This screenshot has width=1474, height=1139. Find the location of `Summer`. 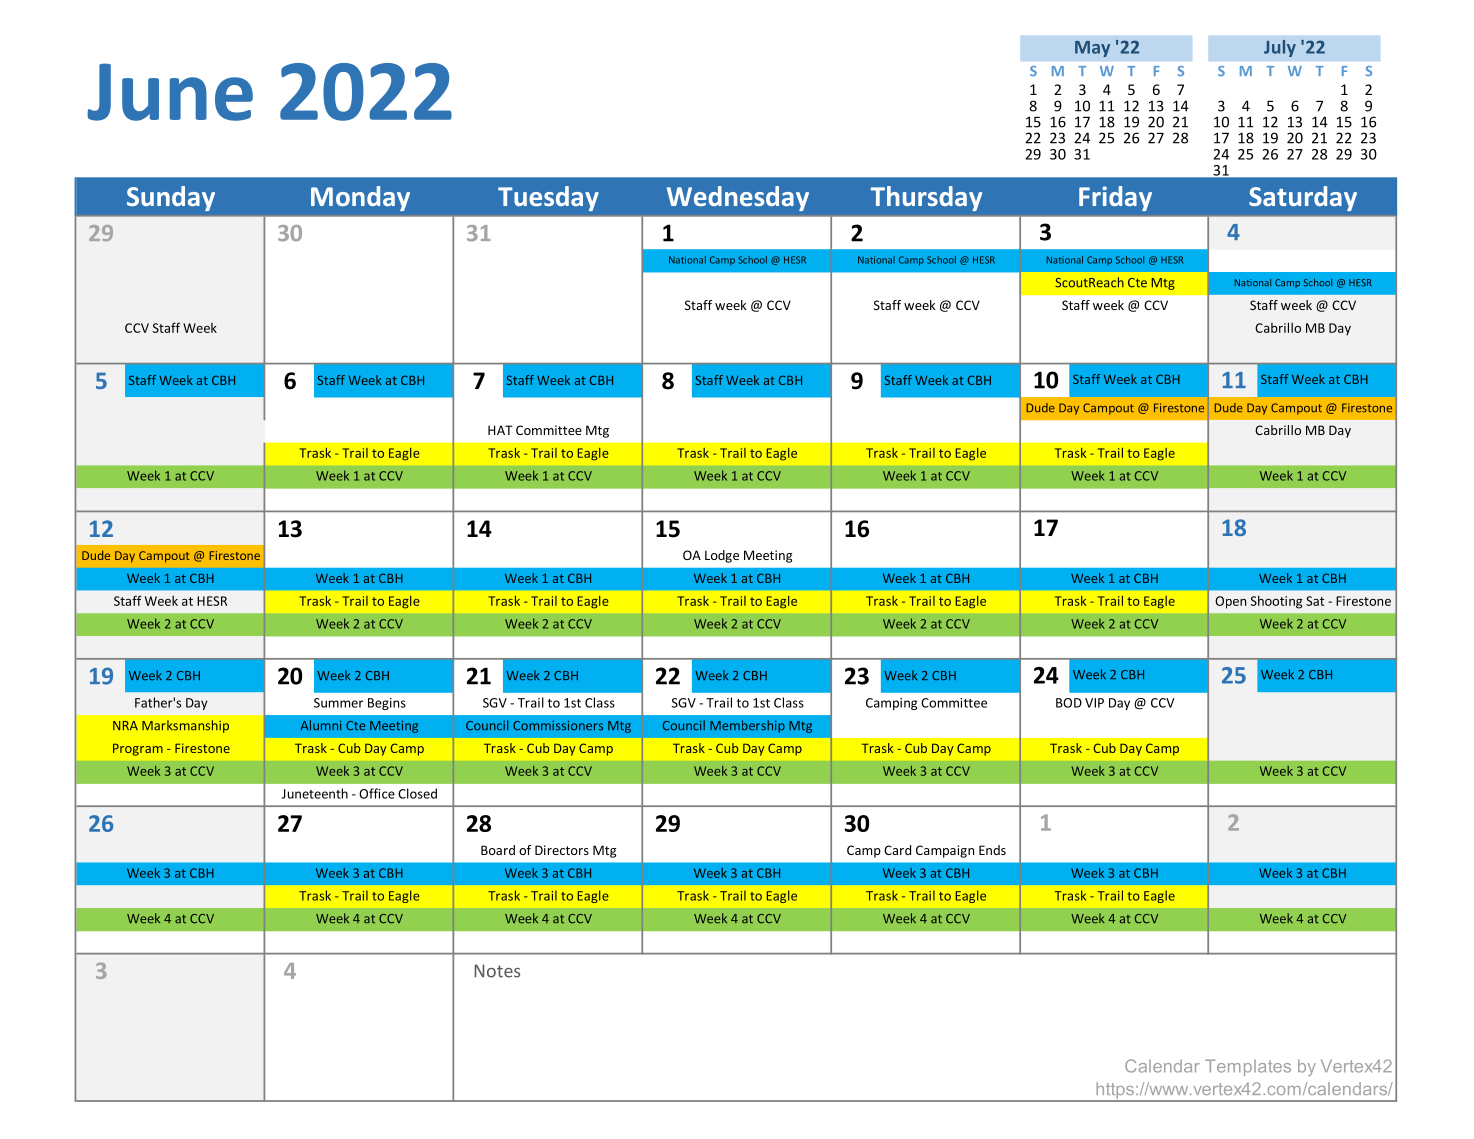

Summer is located at coordinates (338, 703).
